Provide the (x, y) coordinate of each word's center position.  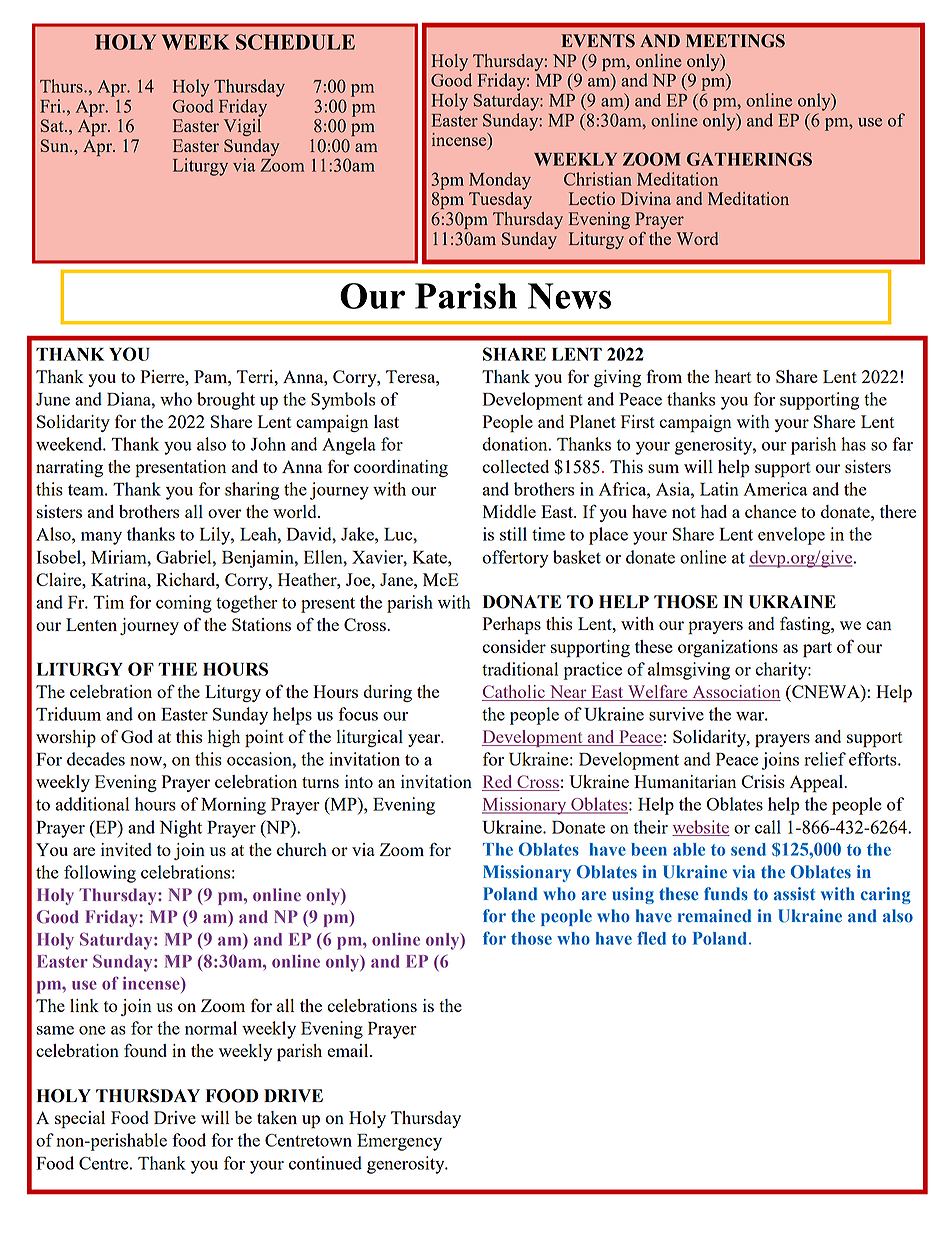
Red (498, 783)
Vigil (242, 126)
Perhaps (512, 626)
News (569, 296)
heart (733, 376)
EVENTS (598, 41)
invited (126, 849)
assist (794, 894)
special (80, 1120)
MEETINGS (735, 41)
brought (226, 401)
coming (184, 604)
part (817, 650)
